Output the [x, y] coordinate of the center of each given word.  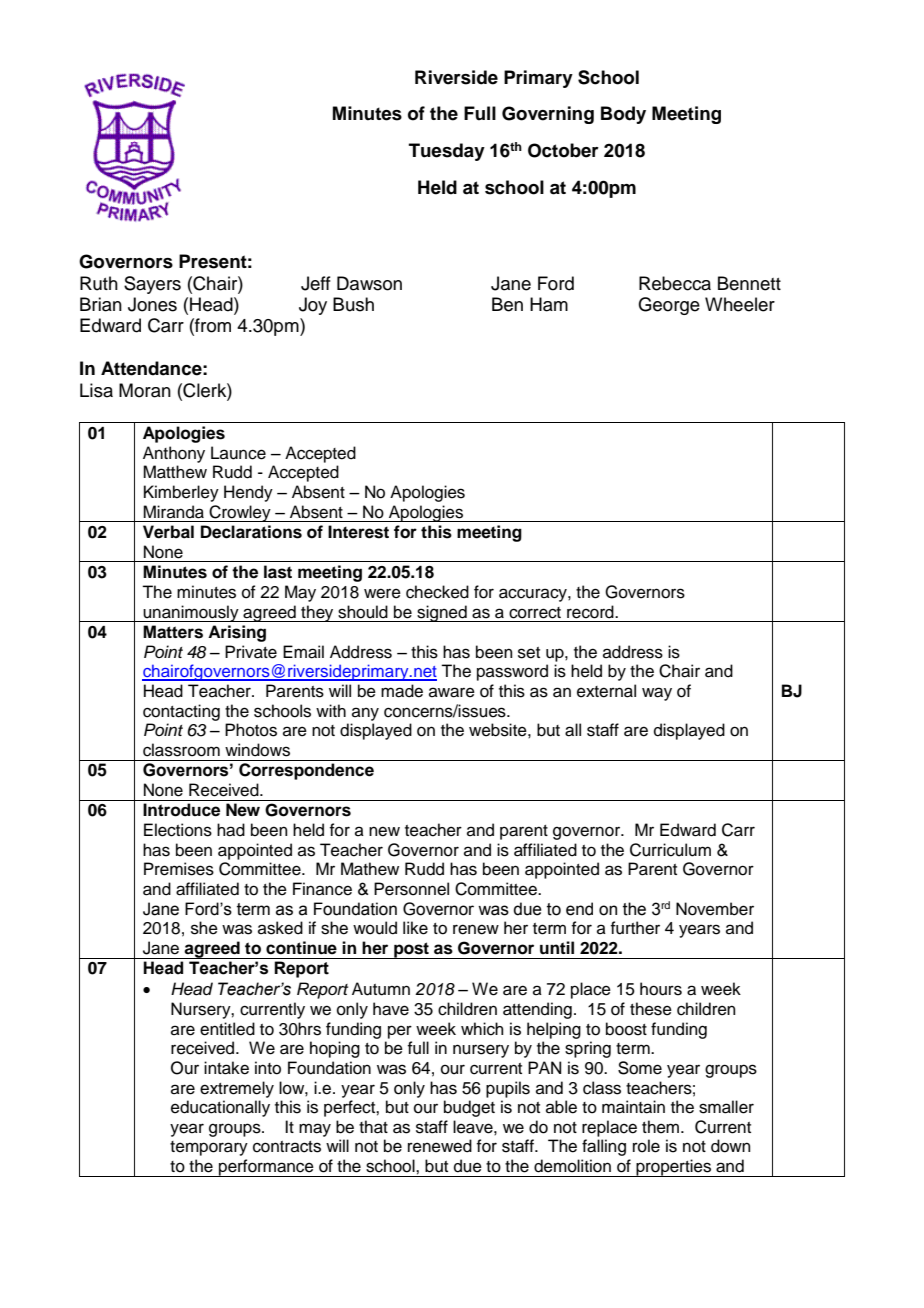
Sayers [152, 285]
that [373, 1127]
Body [623, 115]
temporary [209, 1148]
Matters [173, 632]
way [657, 694]
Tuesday [447, 152]
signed [442, 613]
